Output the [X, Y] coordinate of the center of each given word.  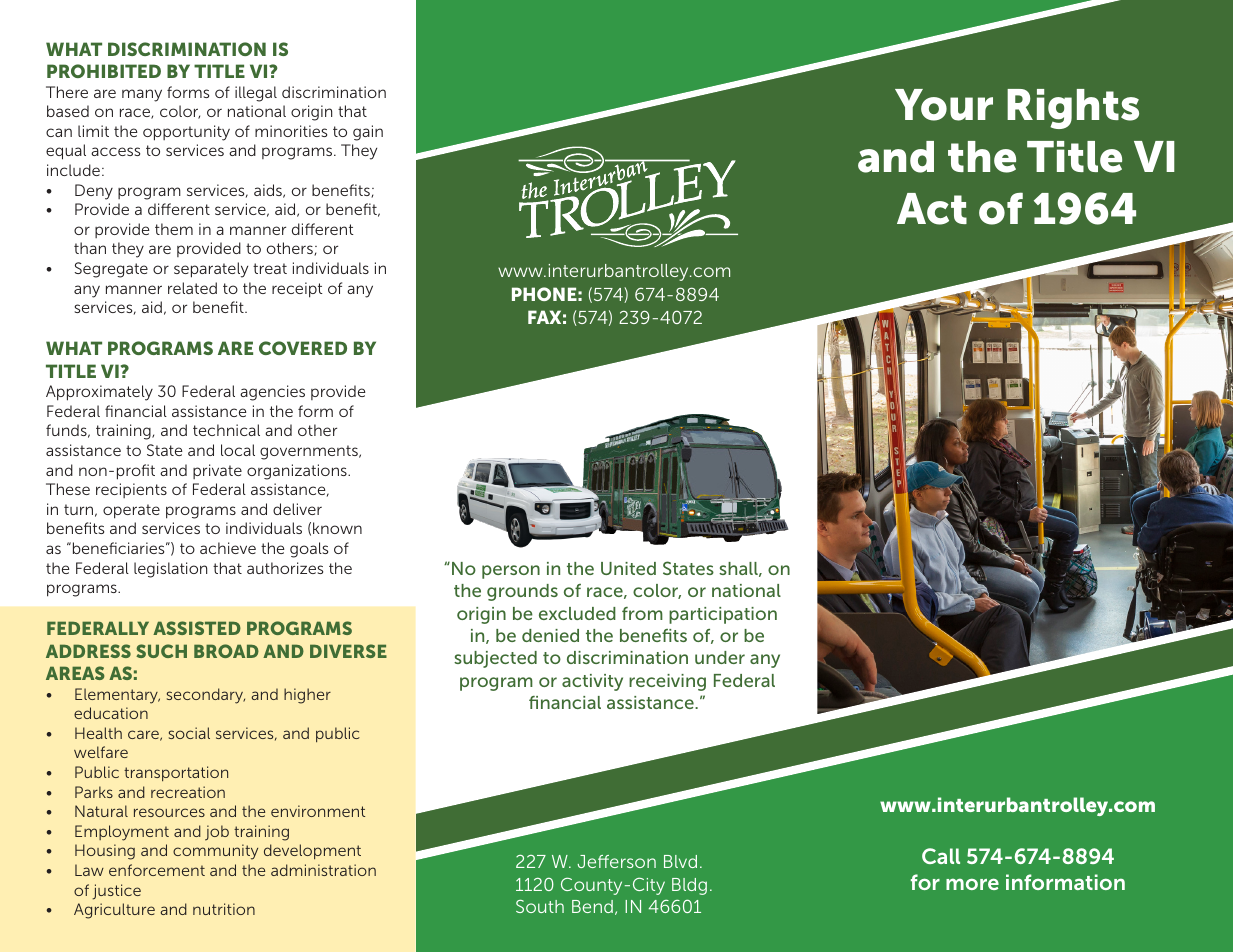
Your [944, 105]
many [142, 95]
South [540, 906]
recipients [131, 490]
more [972, 884]
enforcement [157, 870]
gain [368, 133]
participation [723, 615]
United [628, 568]
